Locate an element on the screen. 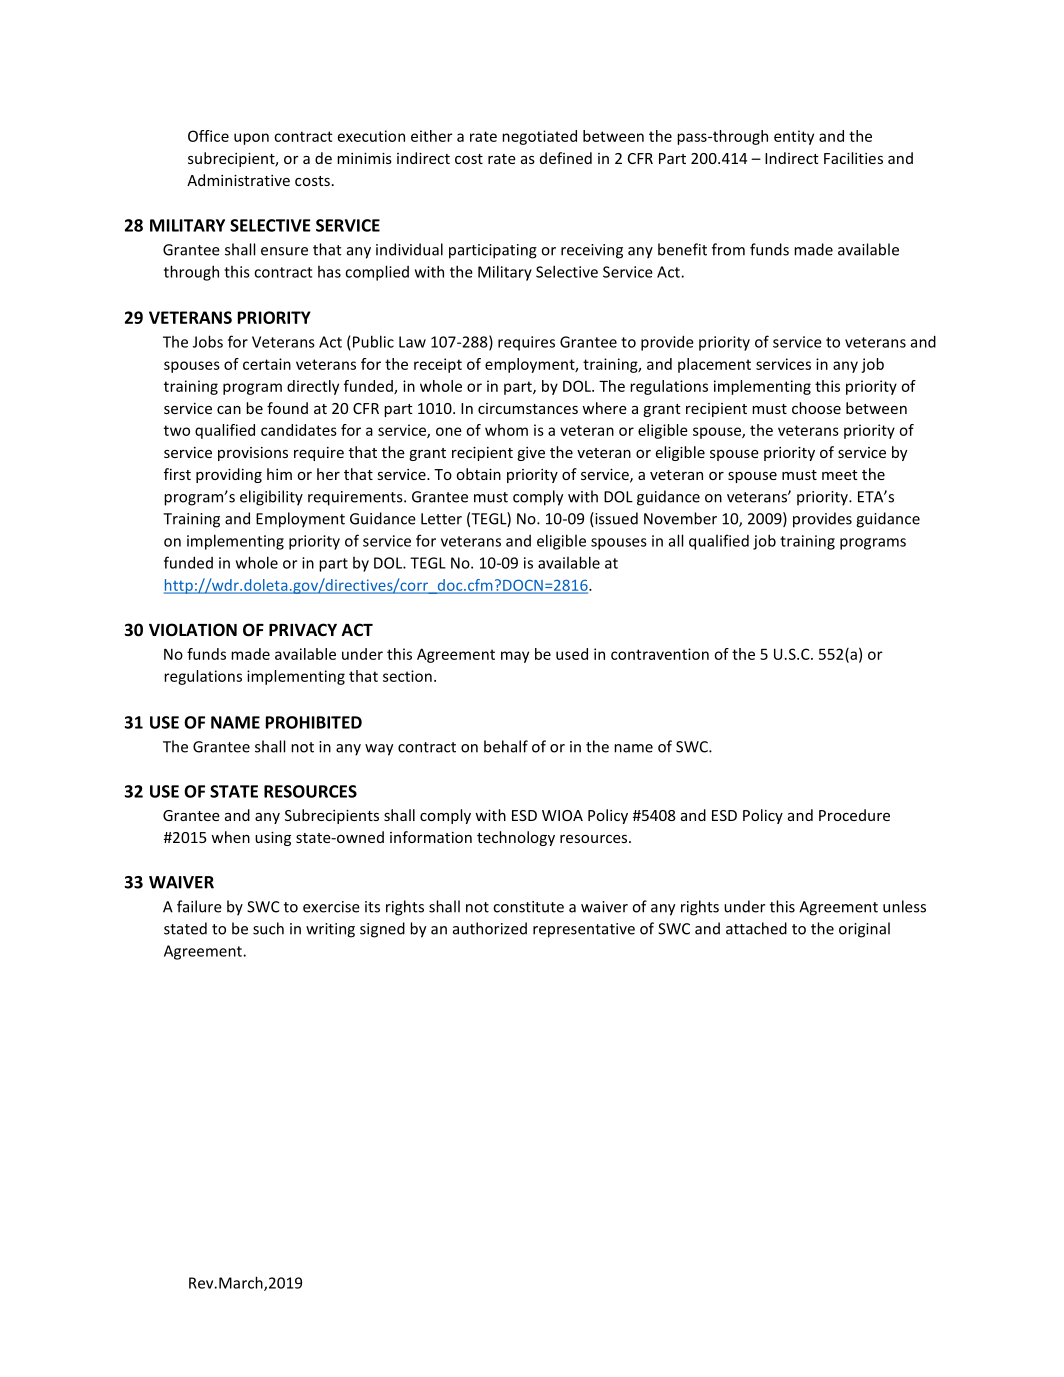 This screenshot has width=1064, height=1377. Facilities is located at coordinates (853, 158).
